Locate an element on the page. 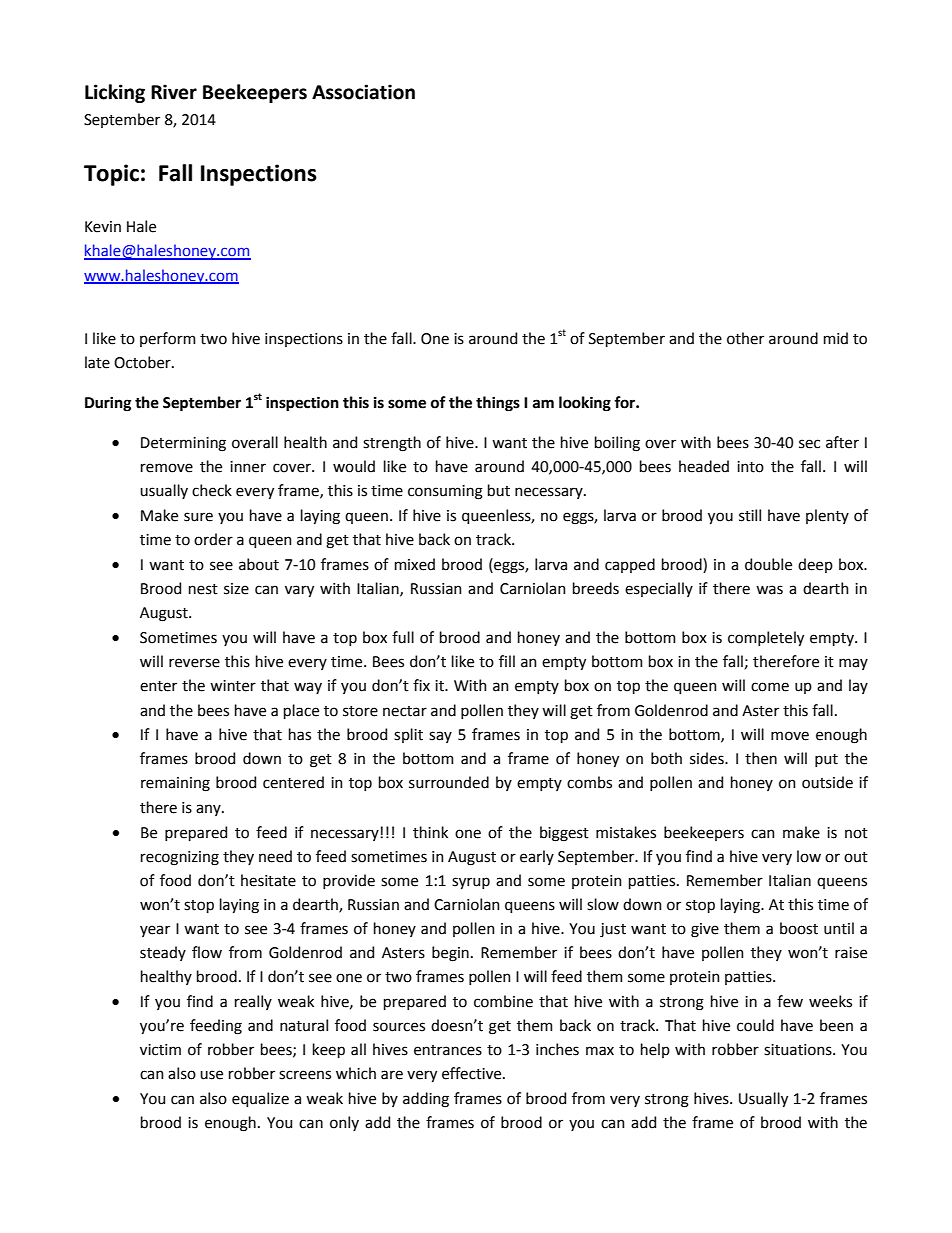 The height and width of the image is (1233, 952). into is located at coordinates (750, 467).
